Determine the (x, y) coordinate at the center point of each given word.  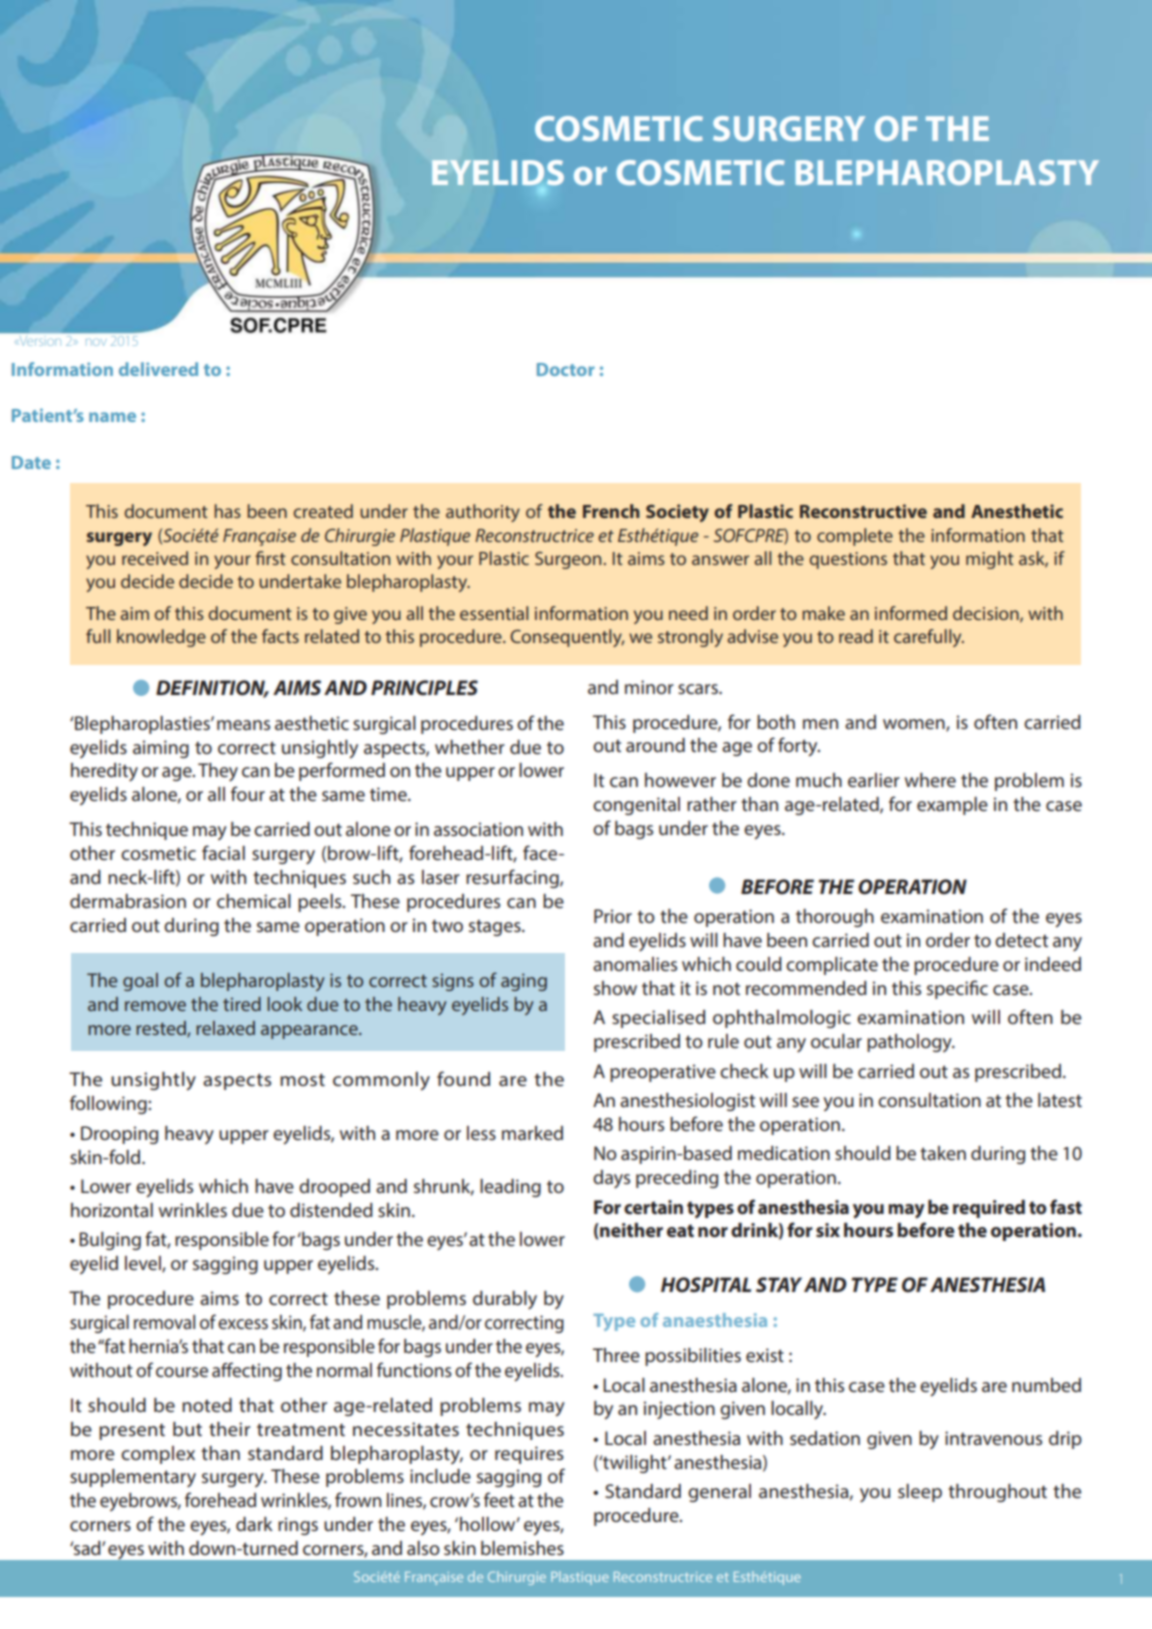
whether (470, 747)
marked (532, 1133)
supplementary (133, 1478)
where (930, 780)
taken (943, 1153)
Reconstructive (863, 511)
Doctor (566, 369)
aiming (161, 749)
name (112, 417)
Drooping (119, 1135)
